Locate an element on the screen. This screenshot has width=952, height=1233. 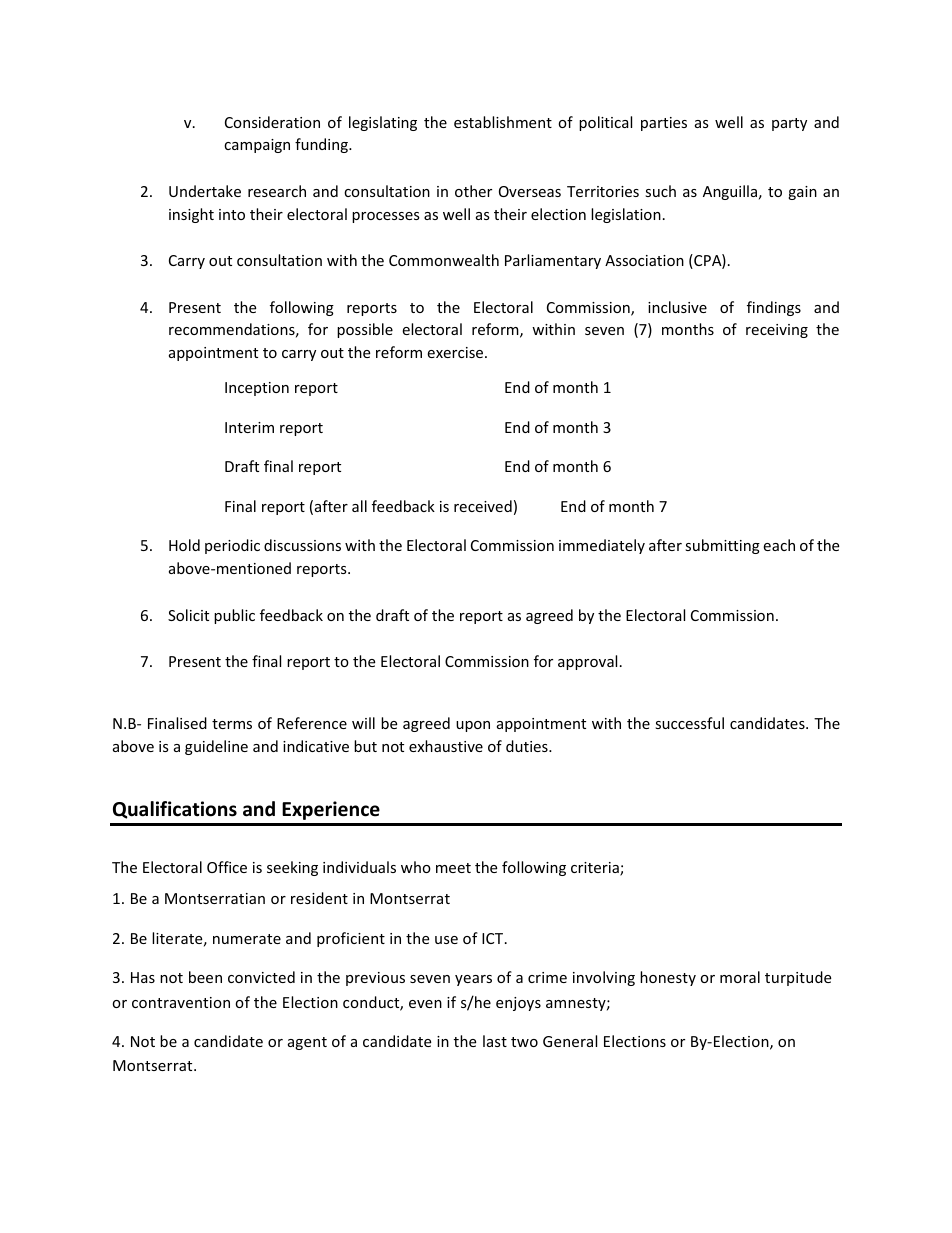
parties is located at coordinates (664, 124).
